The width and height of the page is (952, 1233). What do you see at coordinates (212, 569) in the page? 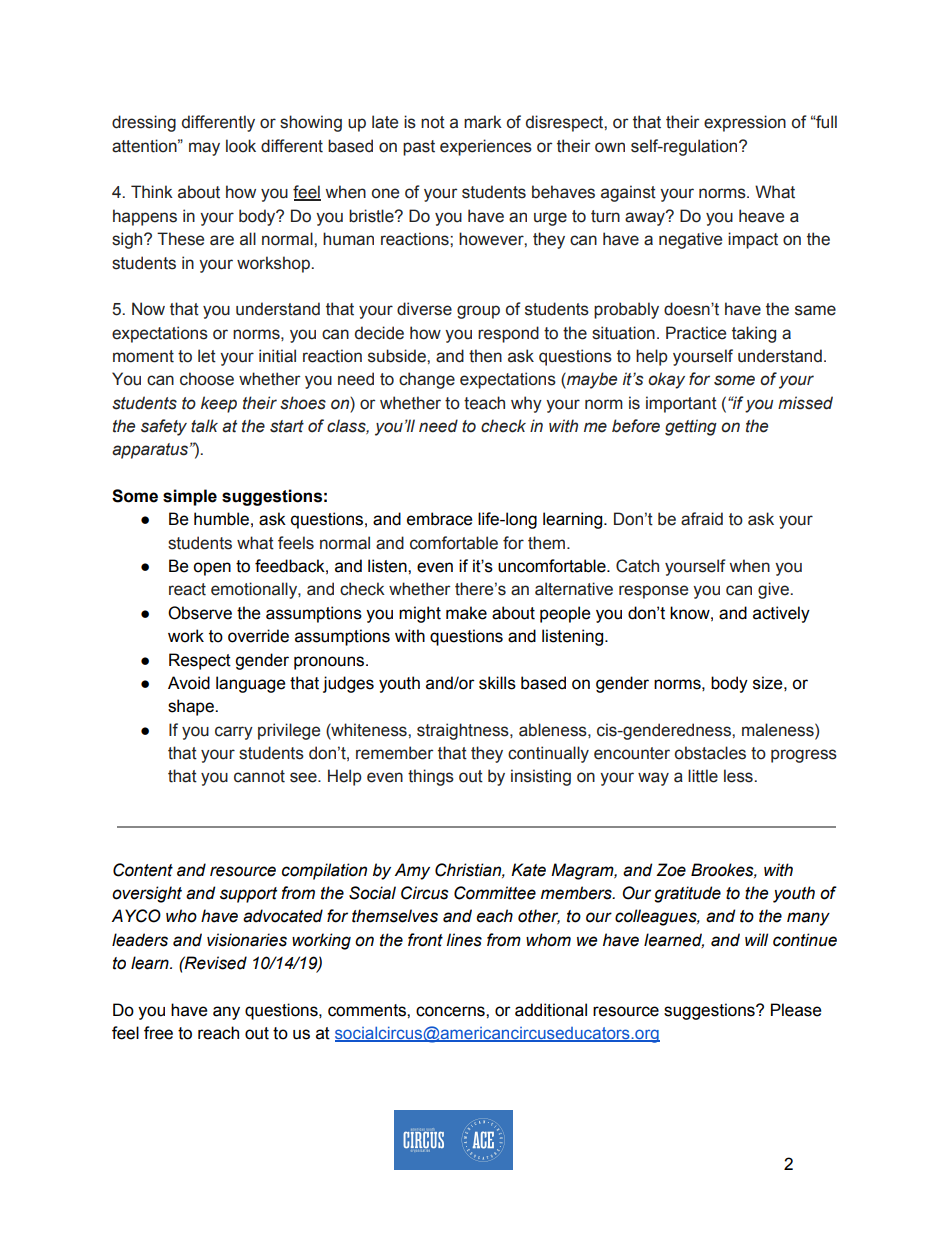
I see `open` at bounding box center [212, 569].
